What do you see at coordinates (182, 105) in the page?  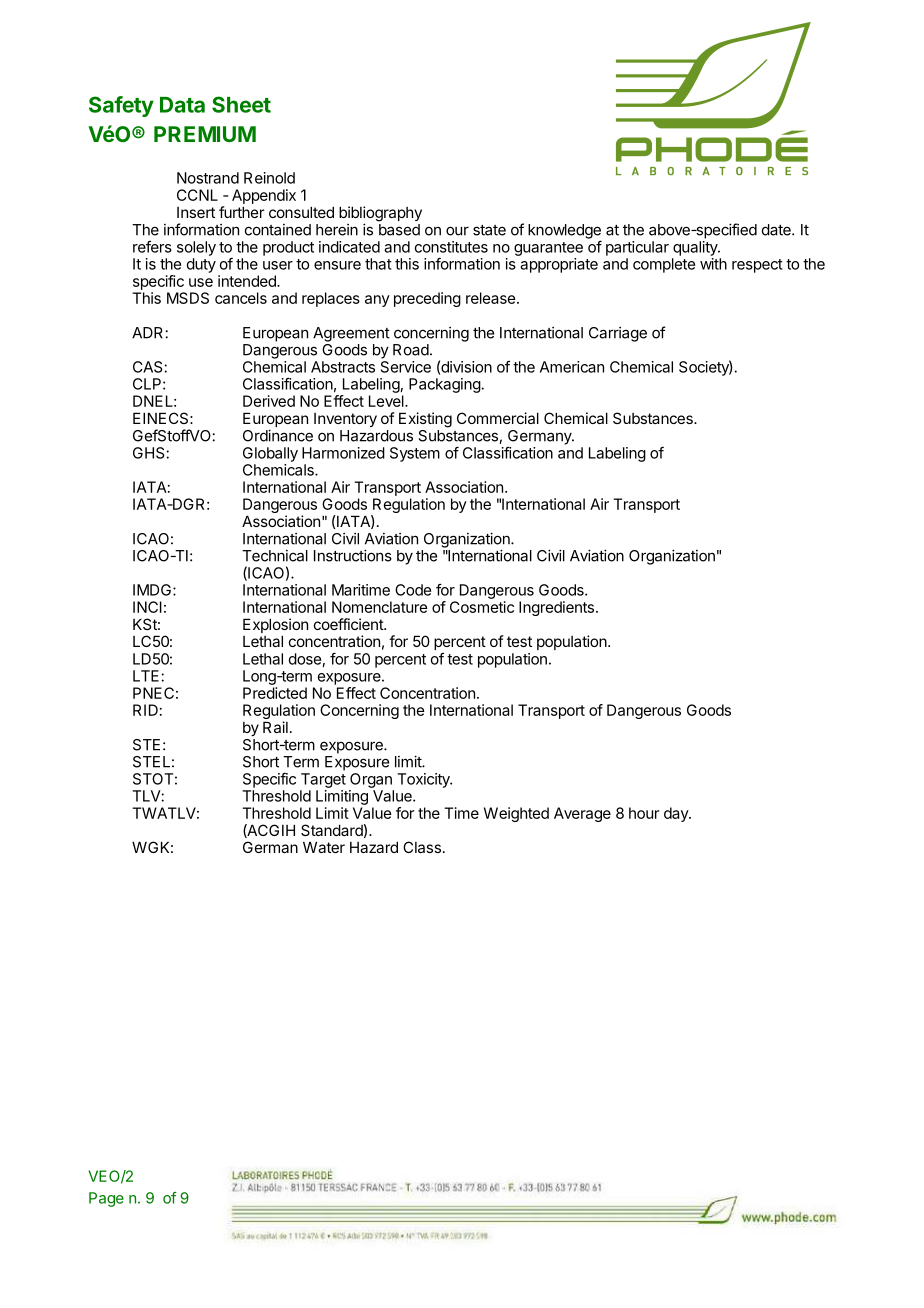 I see `Data` at bounding box center [182, 105].
